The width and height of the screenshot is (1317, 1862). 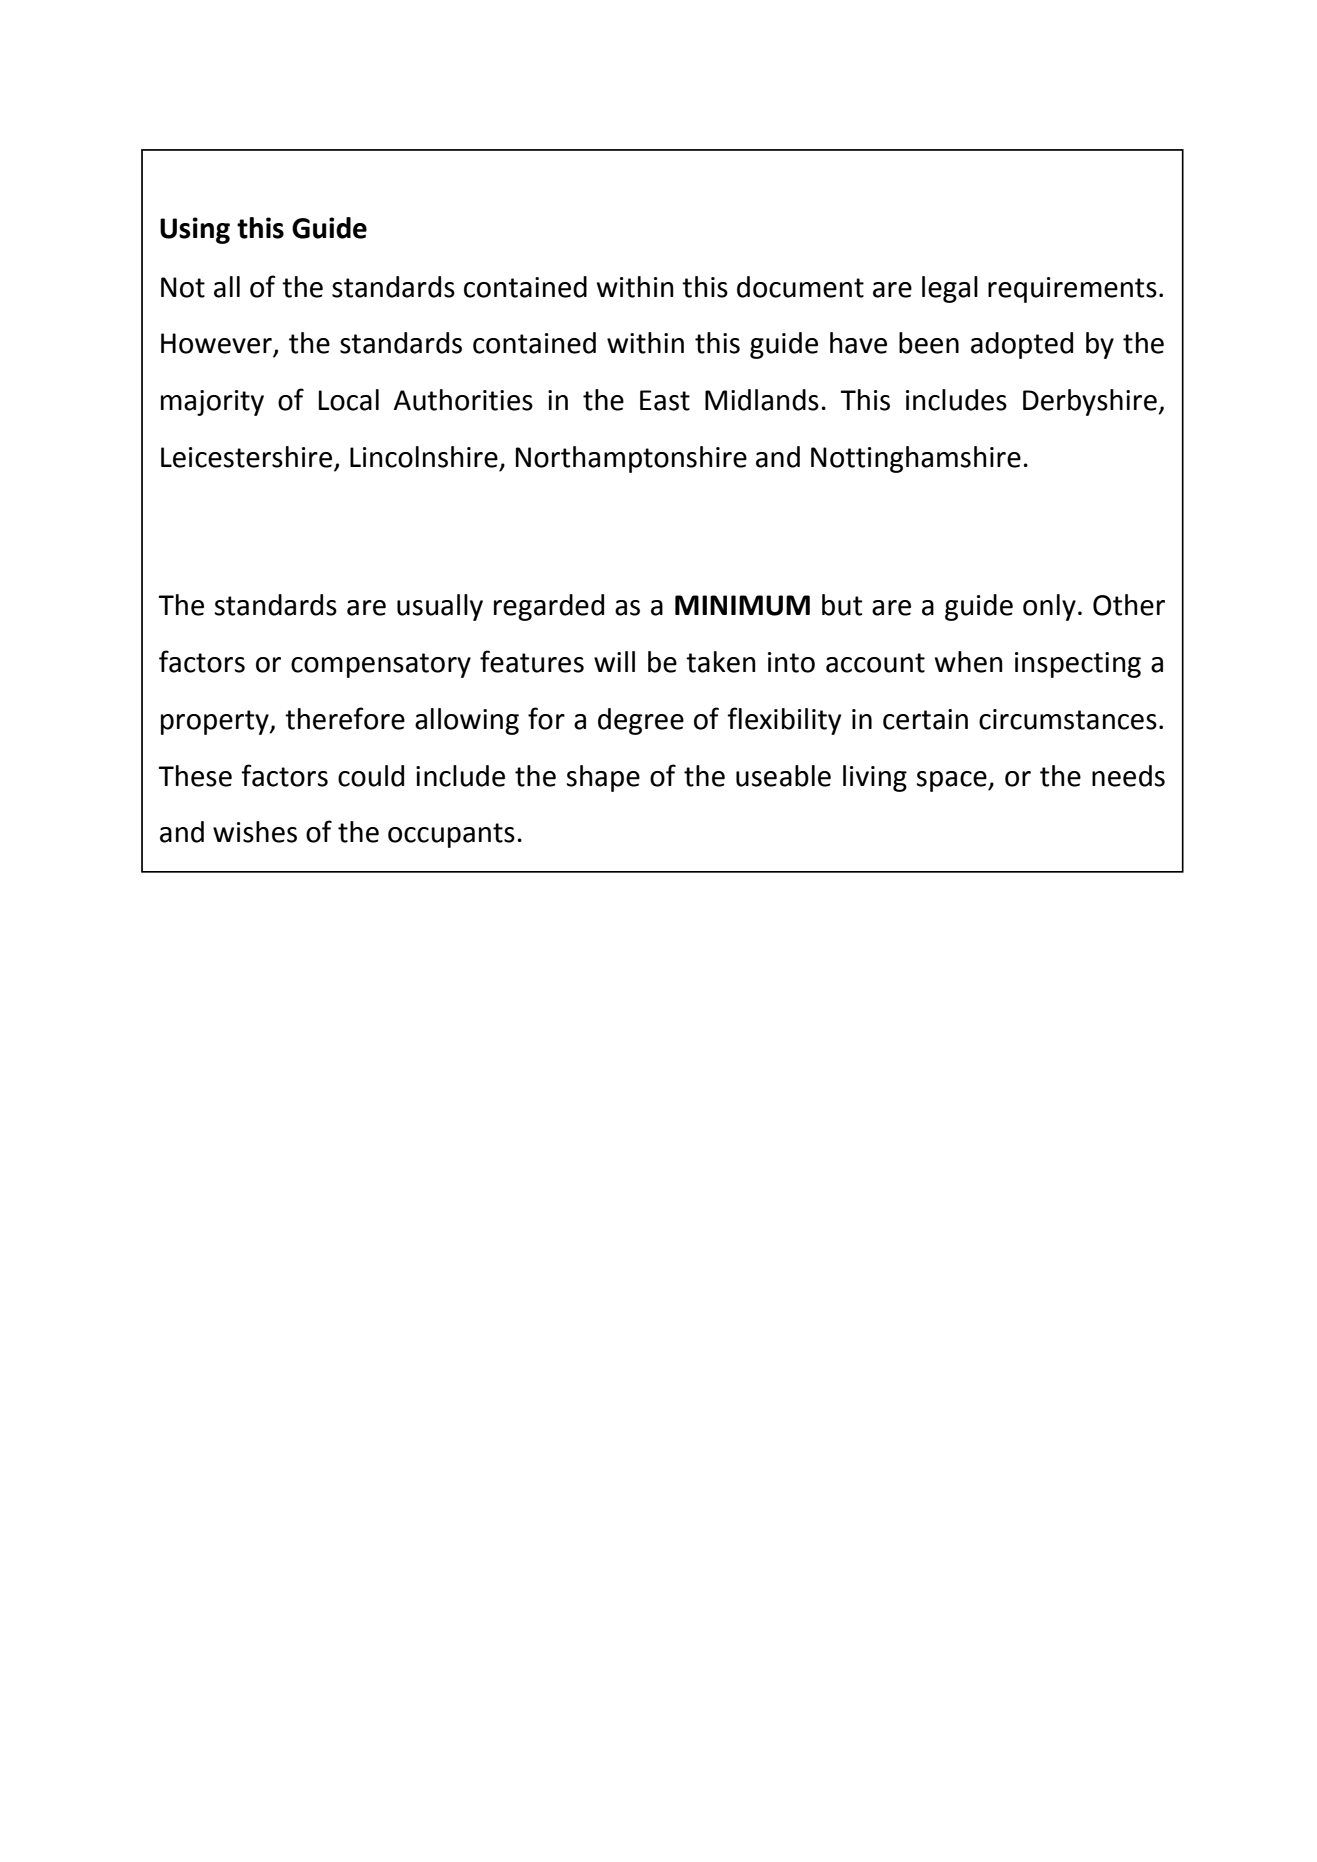 What do you see at coordinates (603, 778) in the screenshot?
I see `shape` at bounding box center [603, 778].
